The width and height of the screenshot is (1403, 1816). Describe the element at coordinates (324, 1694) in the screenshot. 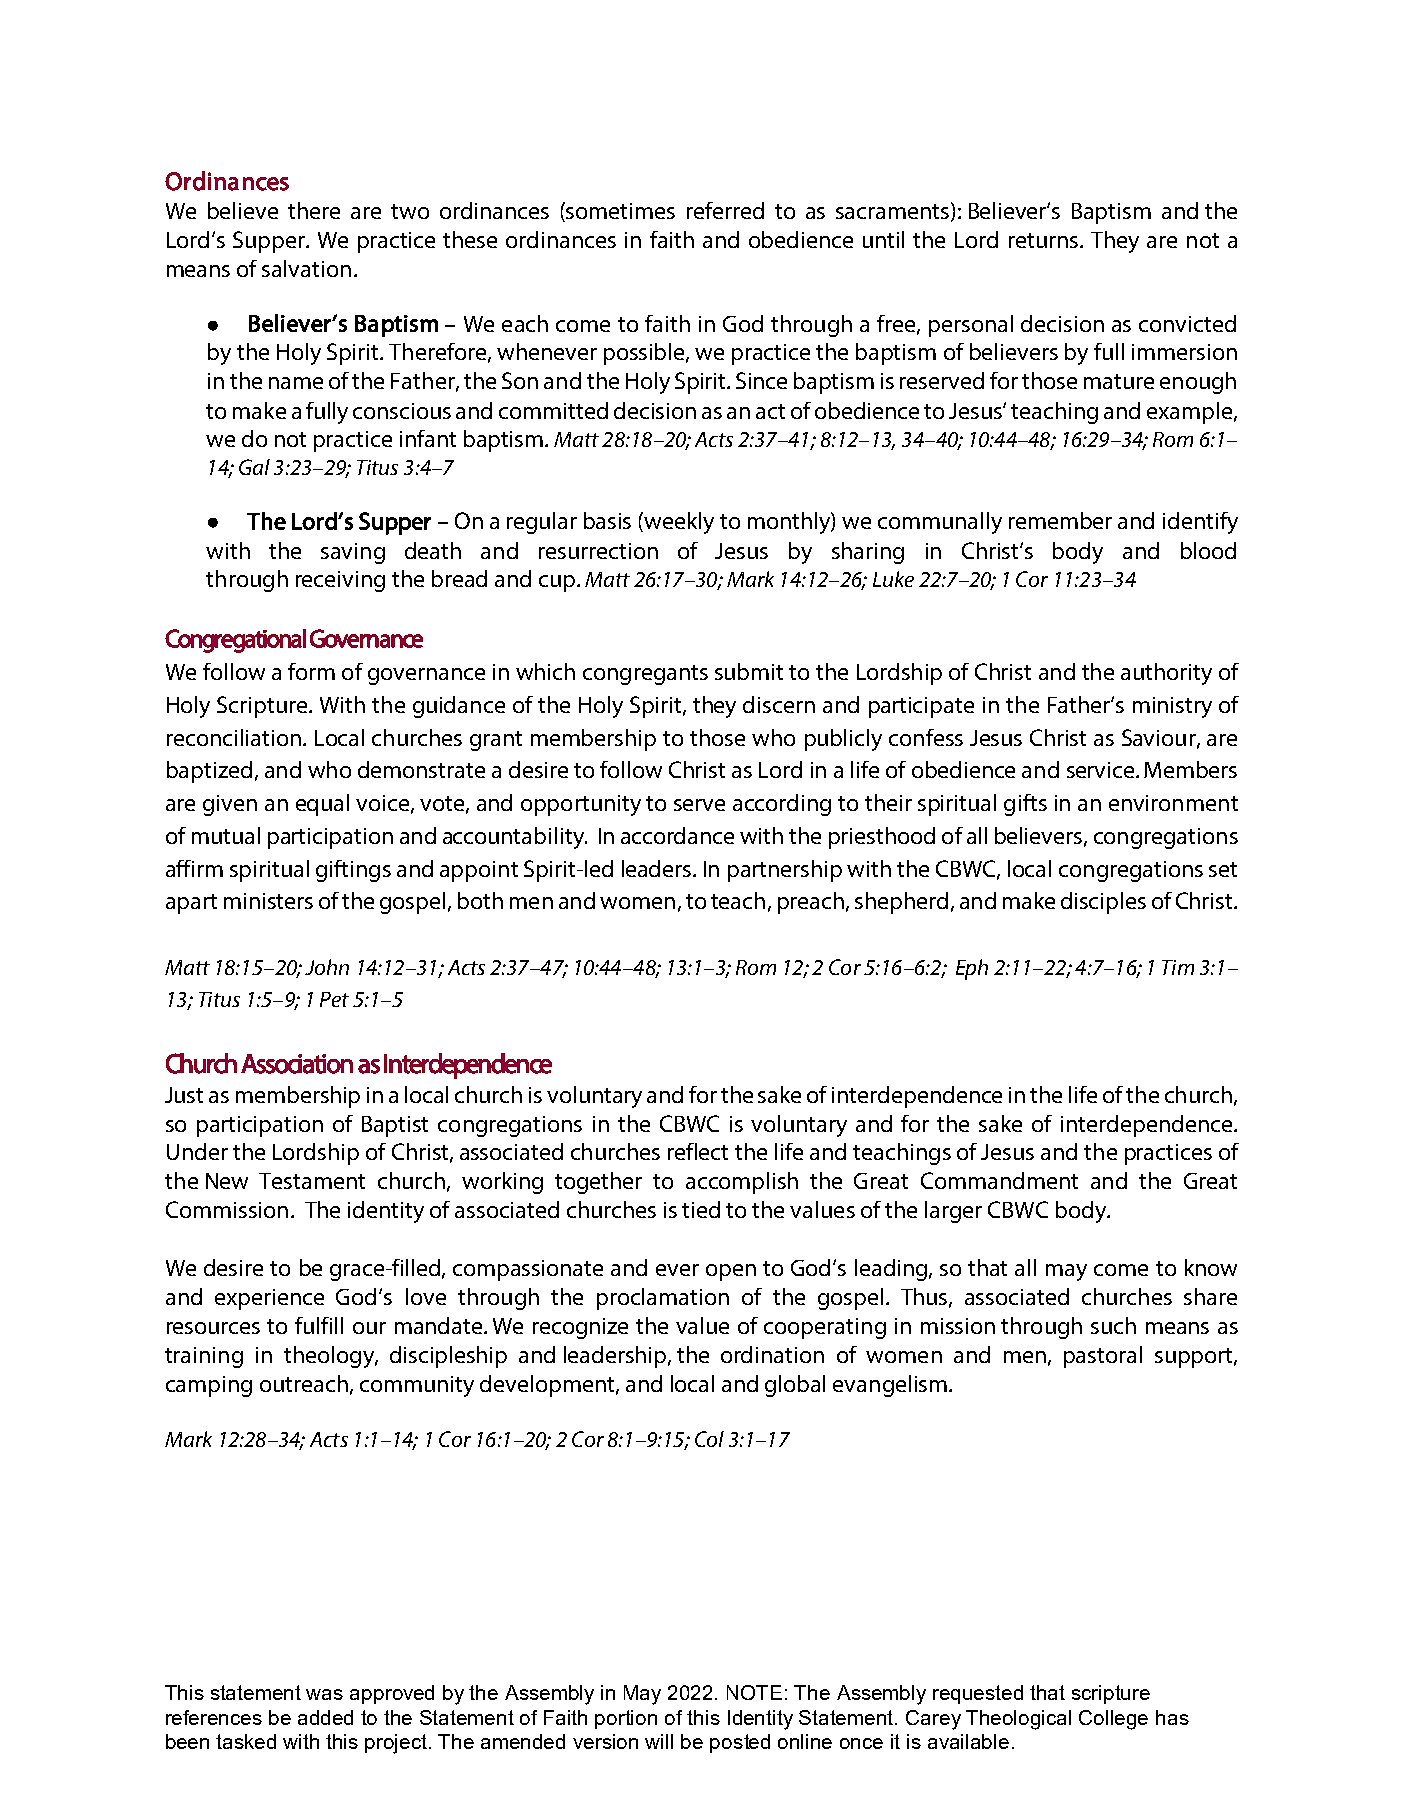

I see `was` at that location.
